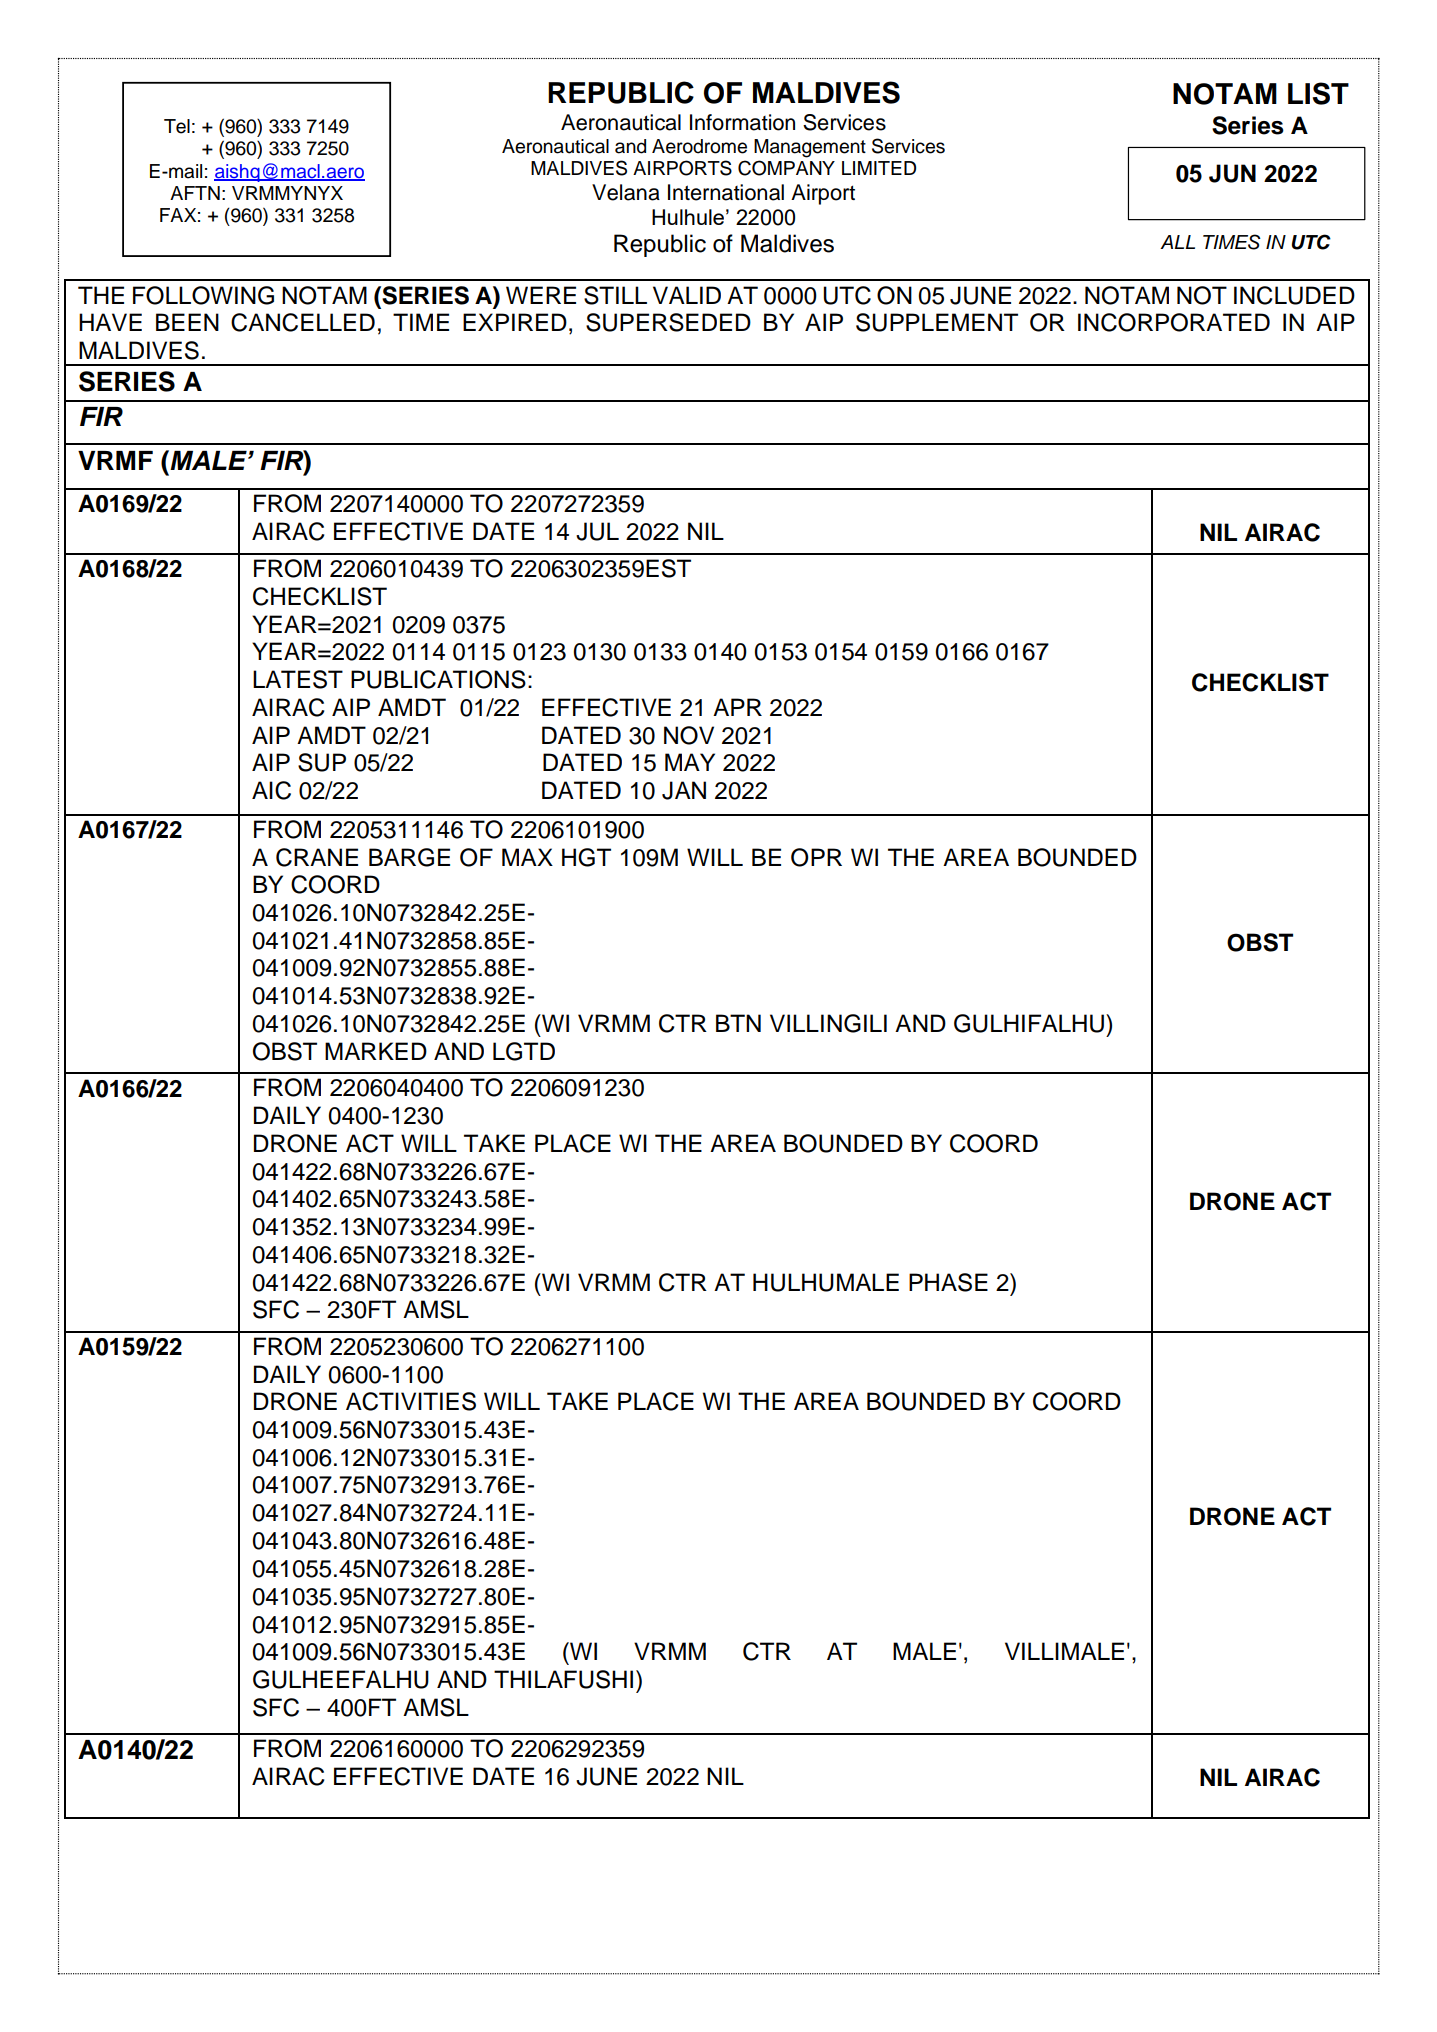  Describe the element at coordinates (298, 679) in the document. I see `LATEST` at that location.
